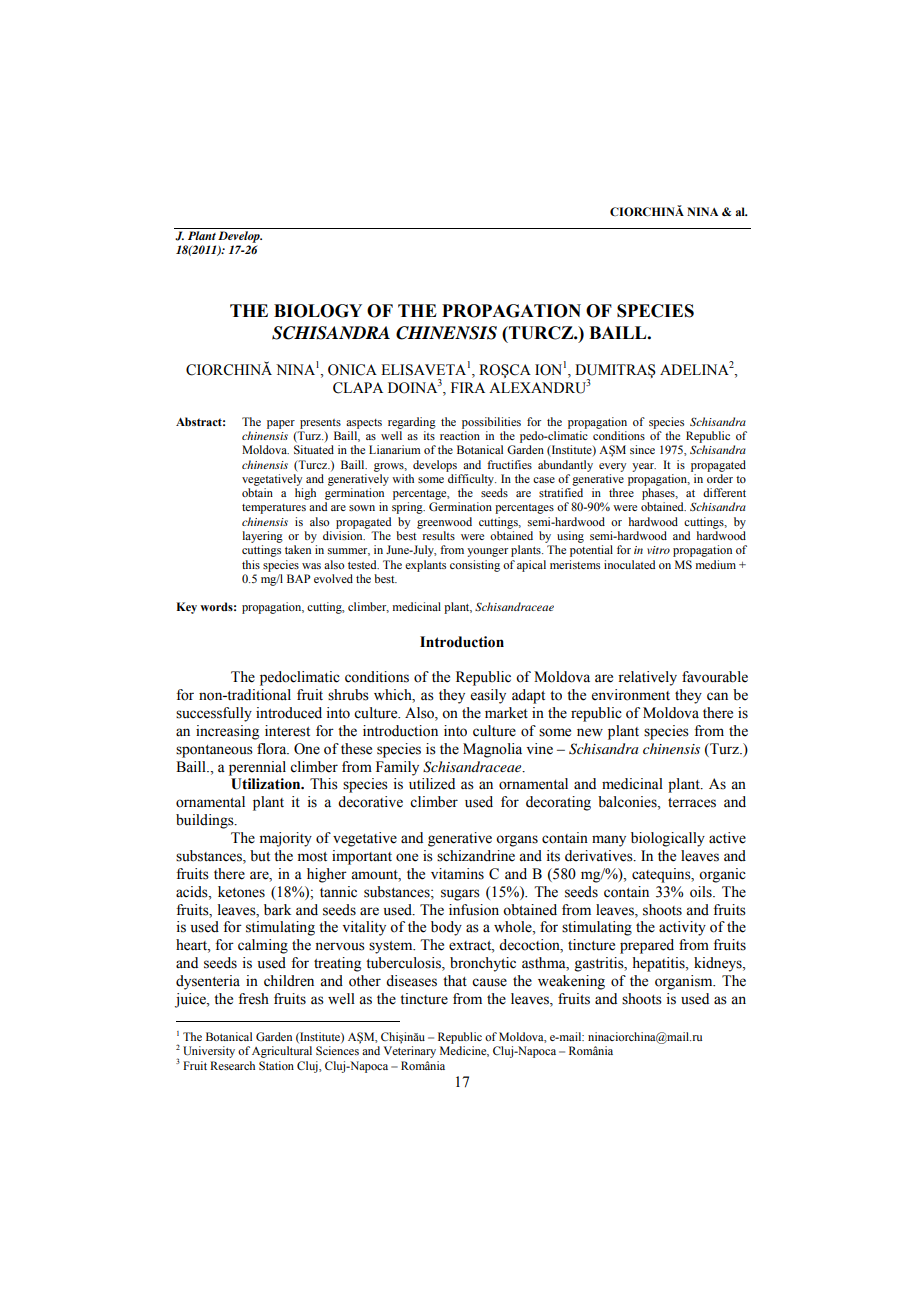 The image size is (924, 1308). Describe the element at coordinates (468, 387) in the image. I see `FIRA` at that location.
